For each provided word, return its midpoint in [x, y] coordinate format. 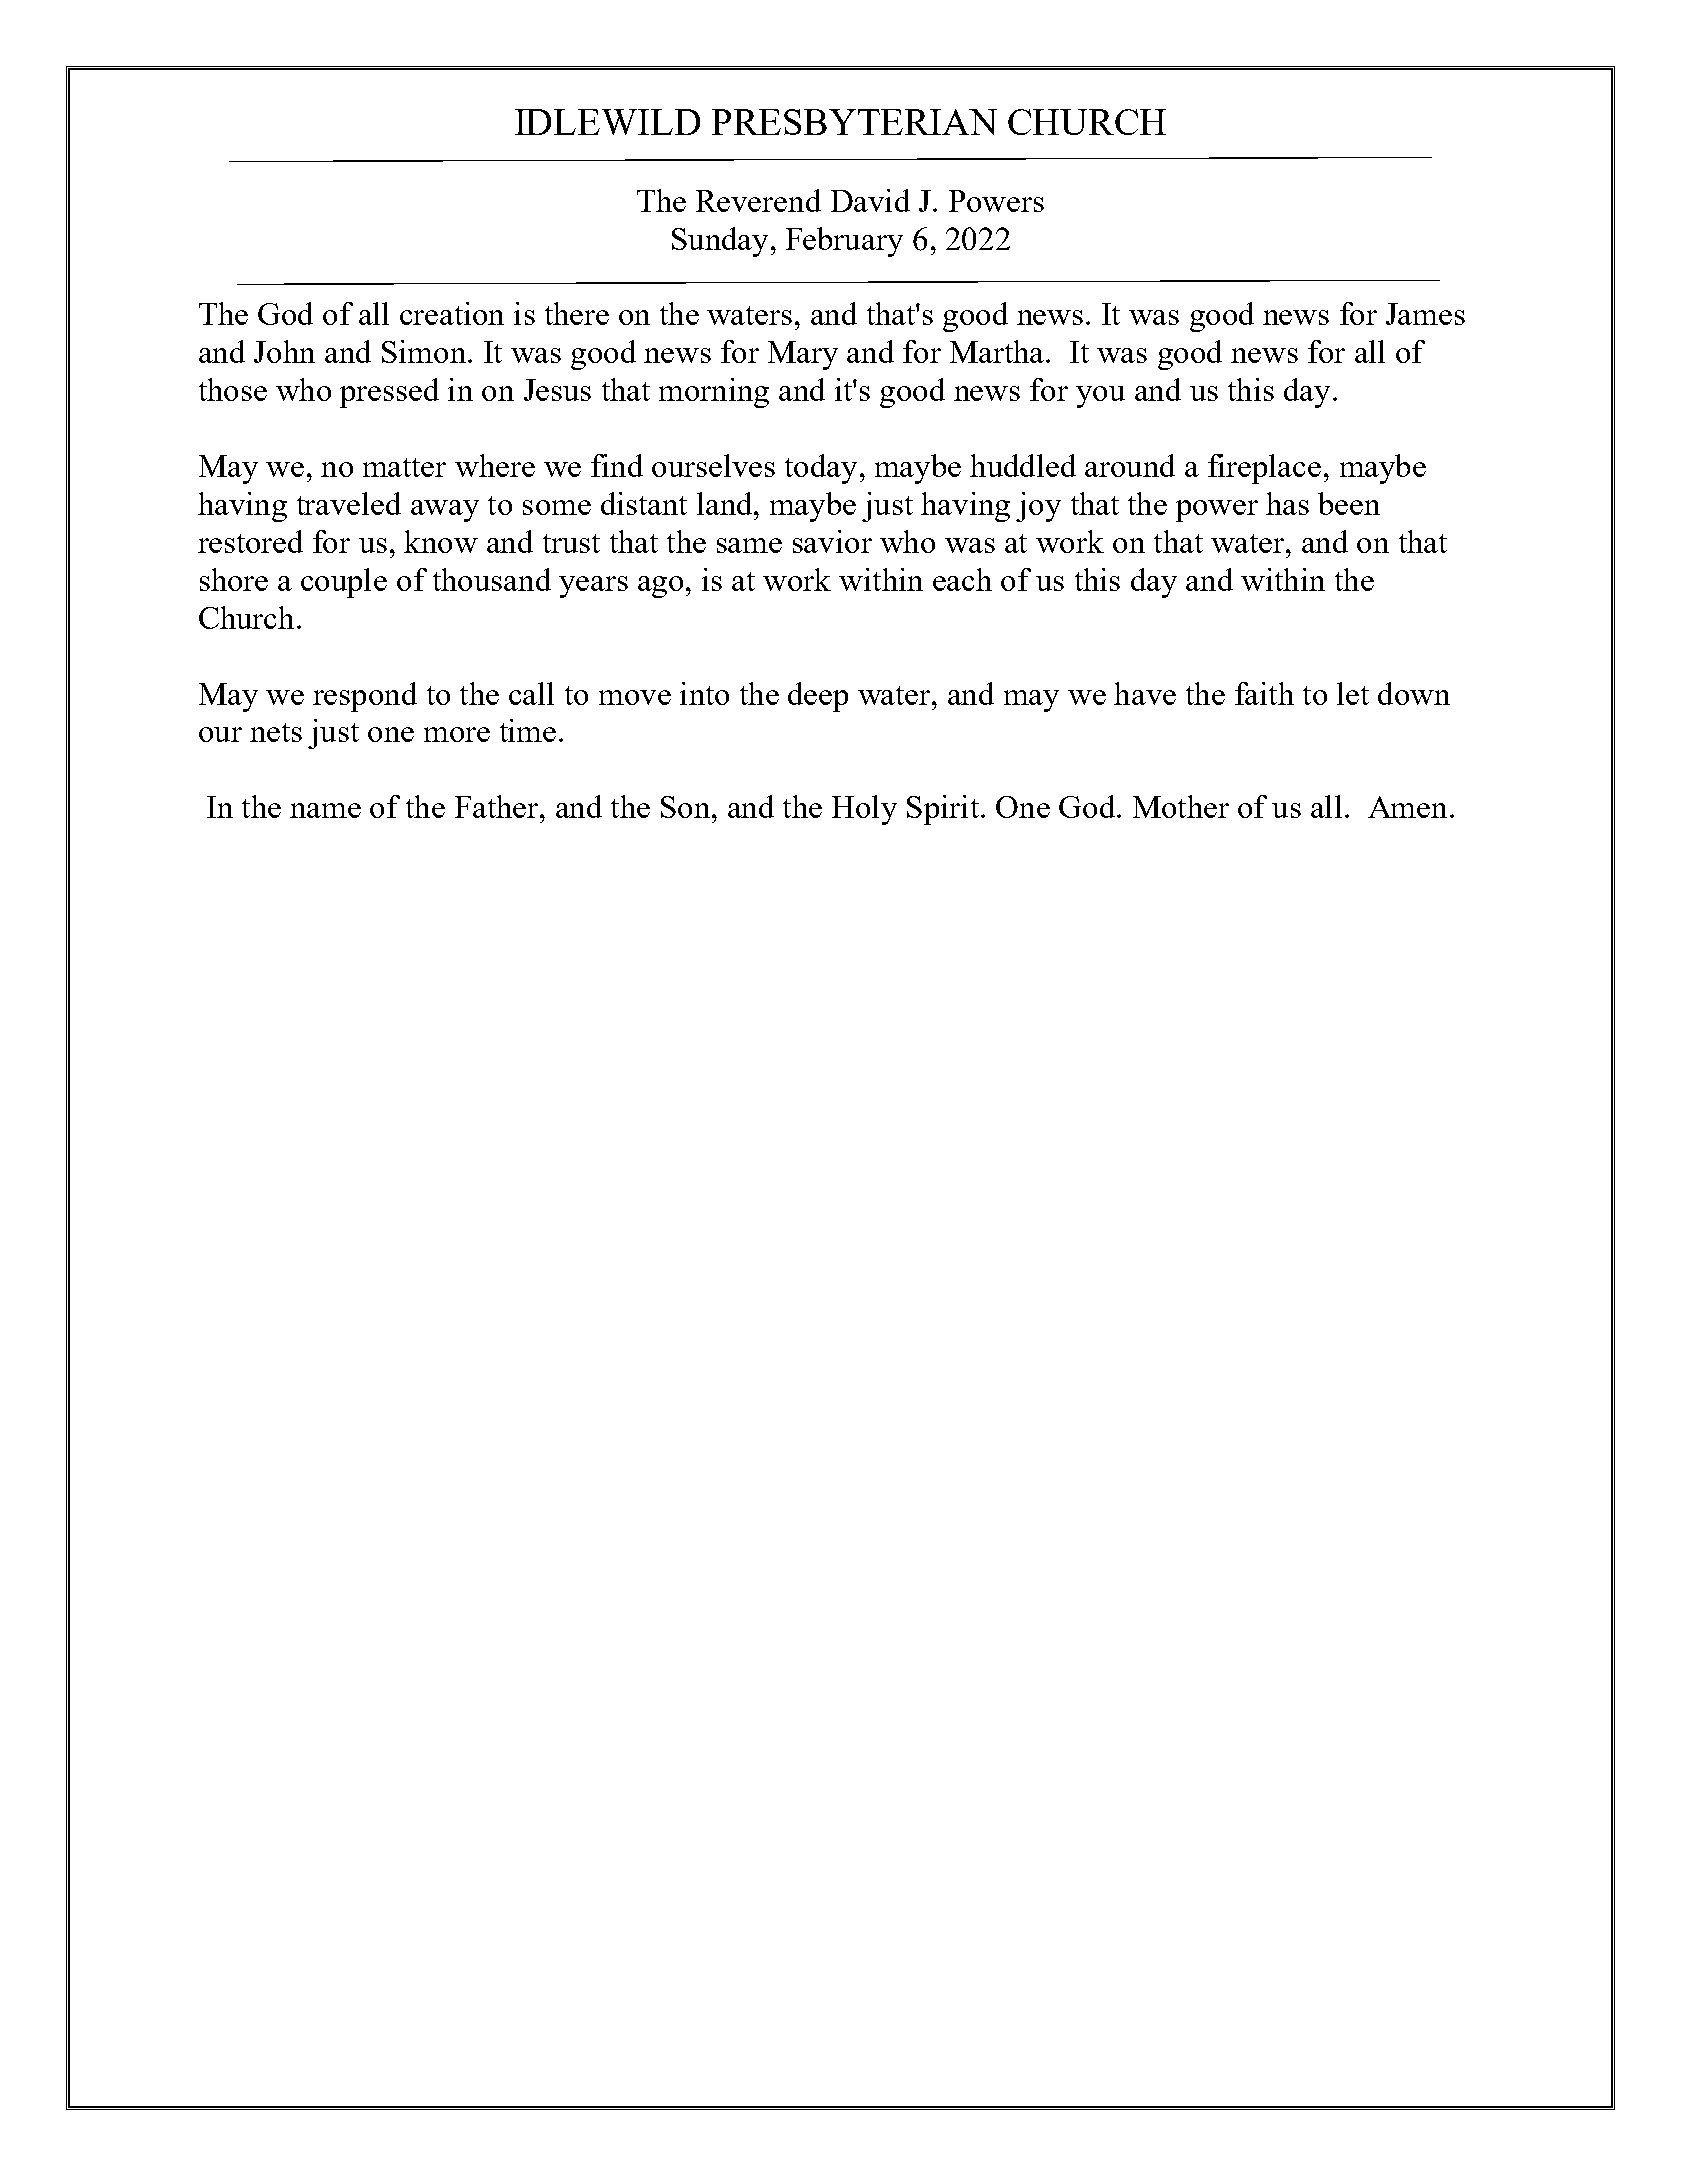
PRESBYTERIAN [854, 122]
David [870, 200]
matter [404, 467]
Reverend [758, 200]
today [821, 469]
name [325, 810]
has [1287, 503]
